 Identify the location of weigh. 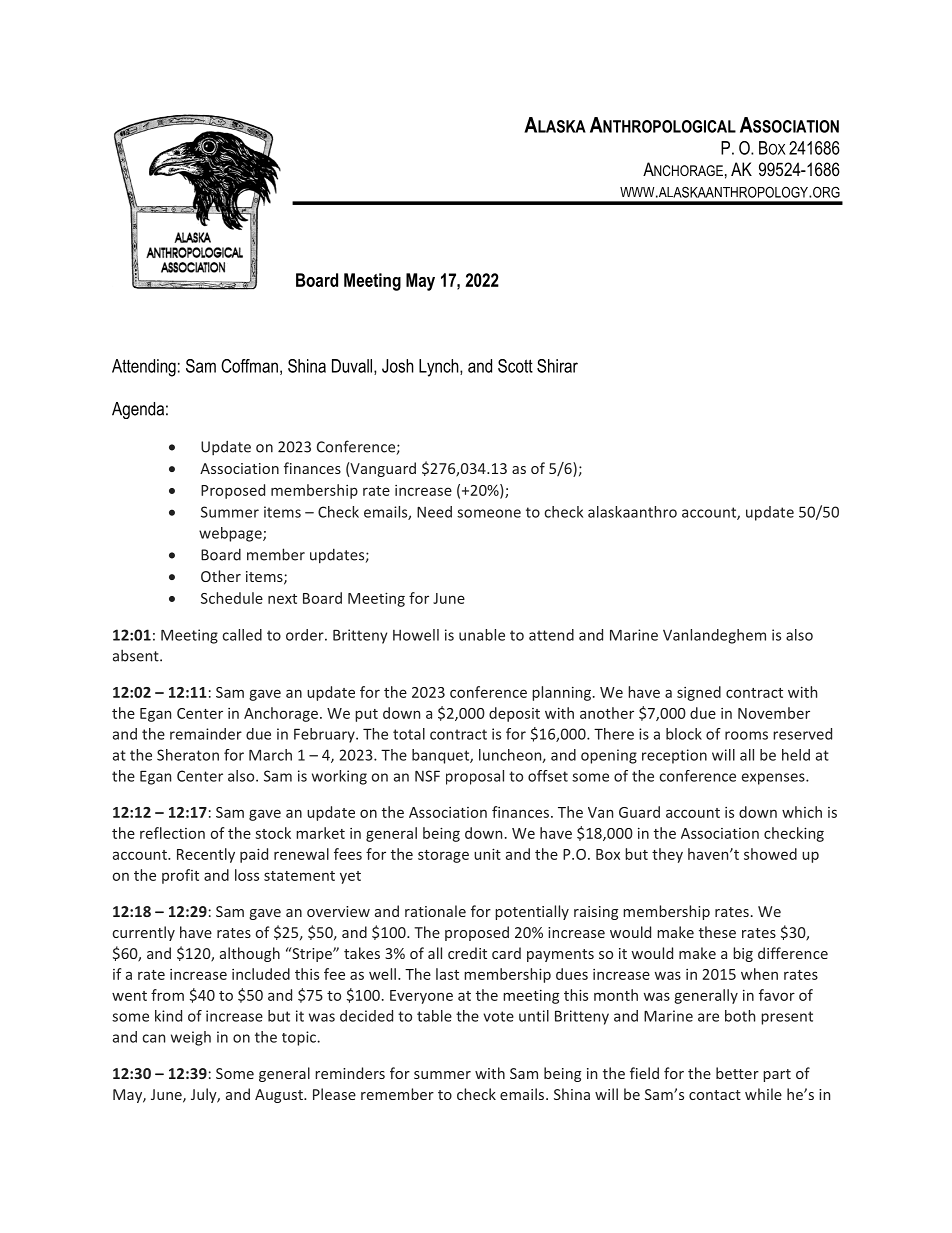
(191, 1038).
